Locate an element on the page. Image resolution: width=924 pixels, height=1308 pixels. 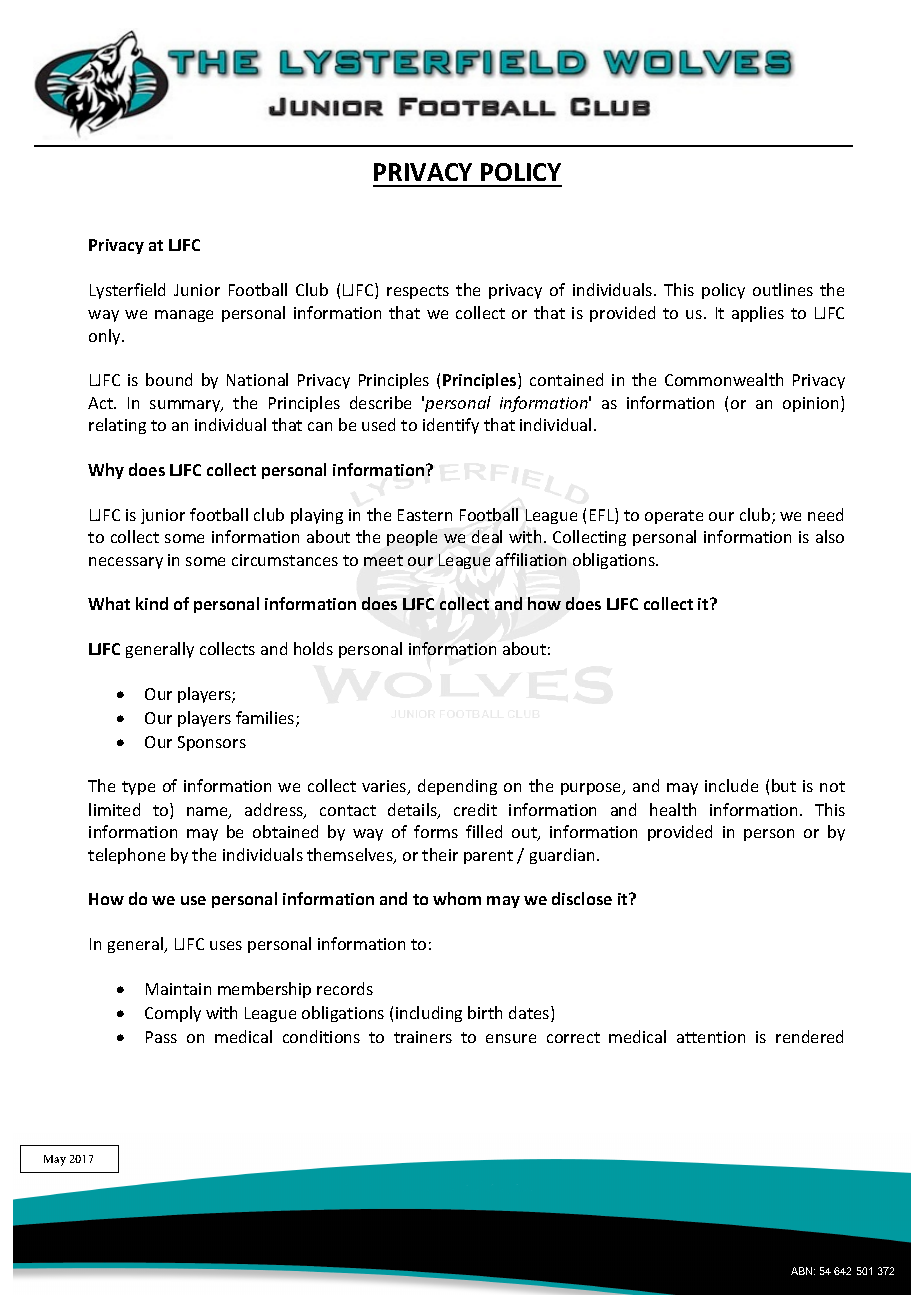
depending is located at coordinates (457, 787).
